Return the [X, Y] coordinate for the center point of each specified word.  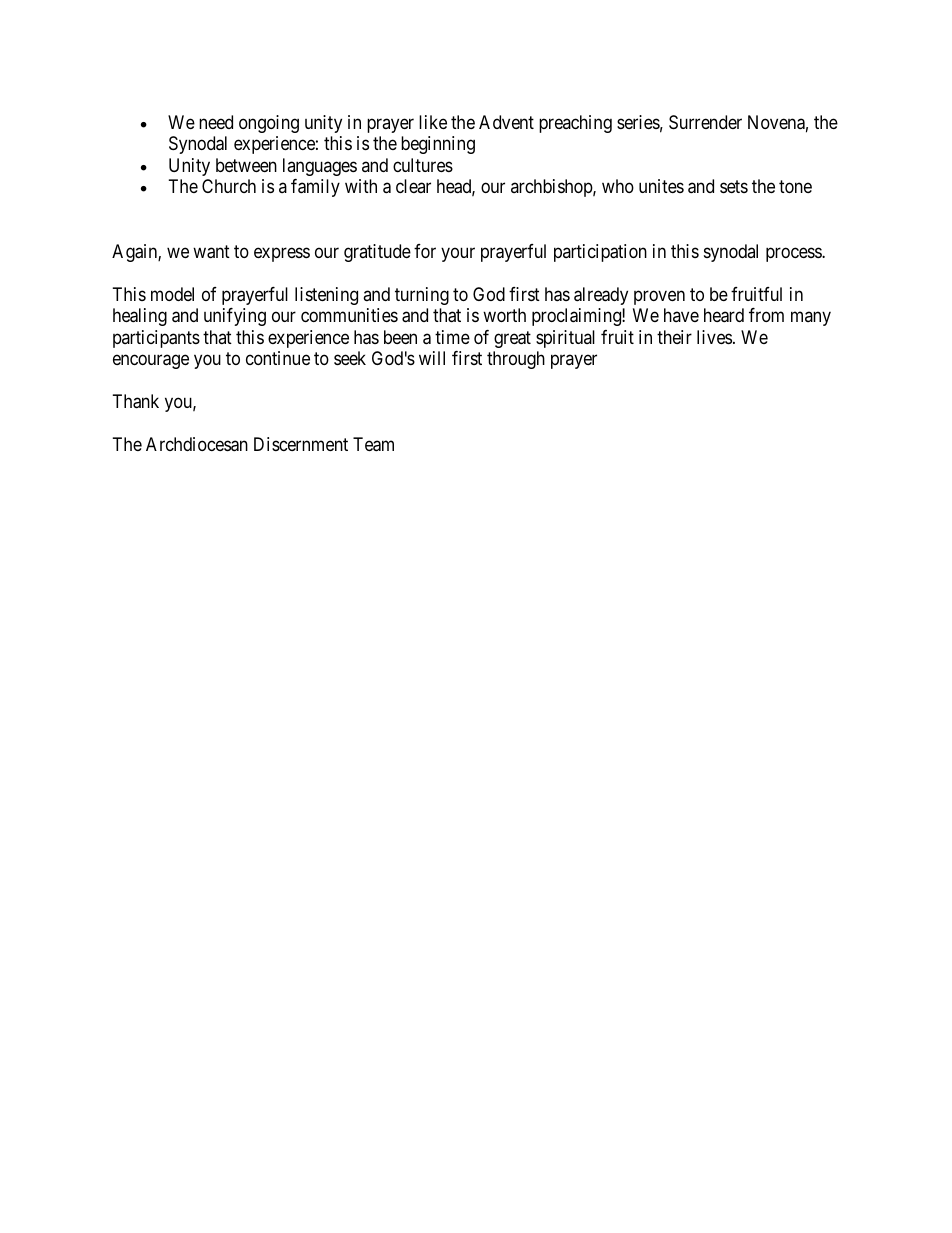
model [172, 294]
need [216, 122]
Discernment [301, 444]
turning [422, 296]
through [516, 360]
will [432, 358]
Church [229, 186]
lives [714, 337]
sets [734, 186]
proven [659, 297]
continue [278, 358]
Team [373, 444]
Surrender [705, 122]
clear [413, 186]
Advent [506, 122]
